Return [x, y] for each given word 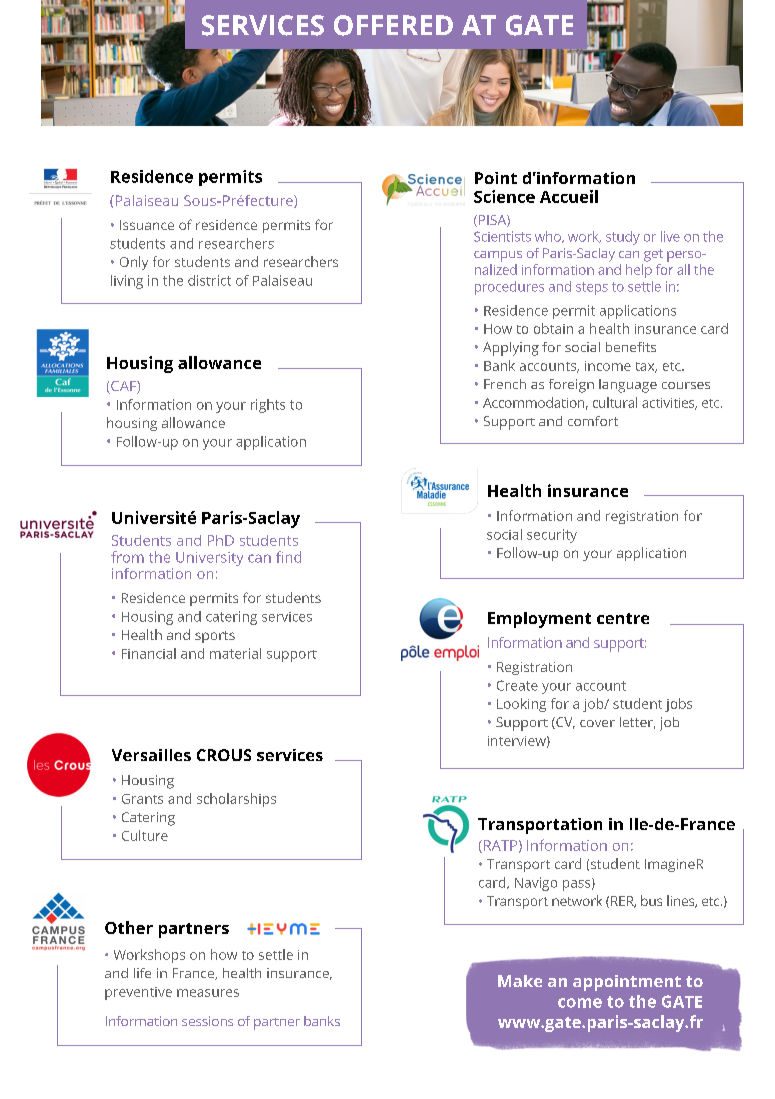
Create [517, 685]
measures [208, 993]
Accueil [569, 196]
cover [597, 723]
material [235, 653]
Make [520, 981]
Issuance [147, 225]
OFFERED [393, 25]
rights [268, 406]
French [505, 384]
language [628, 386]
